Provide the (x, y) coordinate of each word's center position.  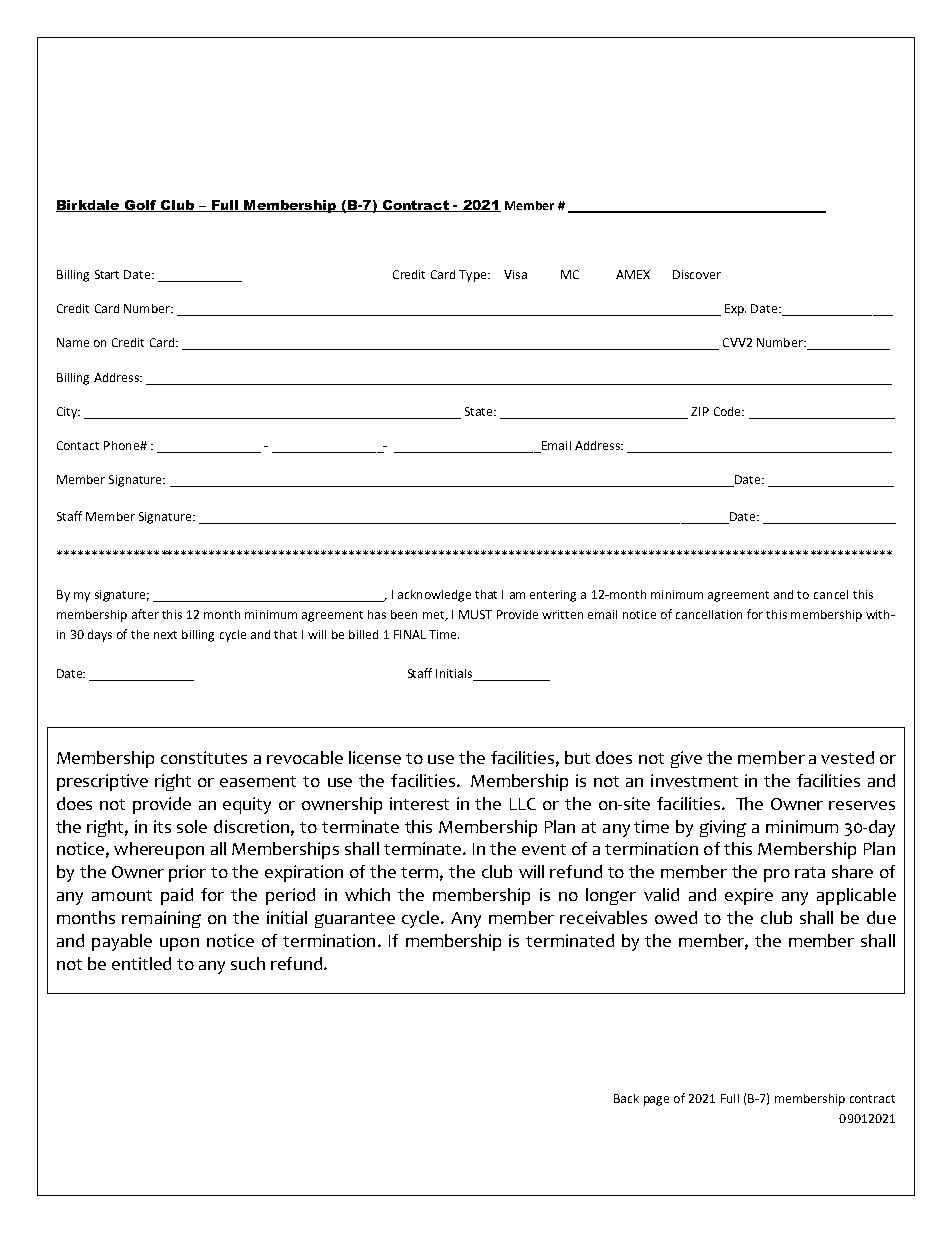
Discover (697, 274)
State (480, 411)
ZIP (700, 411)
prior (187, 873)
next (165, 635)
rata (810, 872)
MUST (475, 614)
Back (626, 1098)
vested (847, 757)
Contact (78, 445)
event (544, 849)
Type (474, 276)
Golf (140, 206)
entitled (141, 963)
